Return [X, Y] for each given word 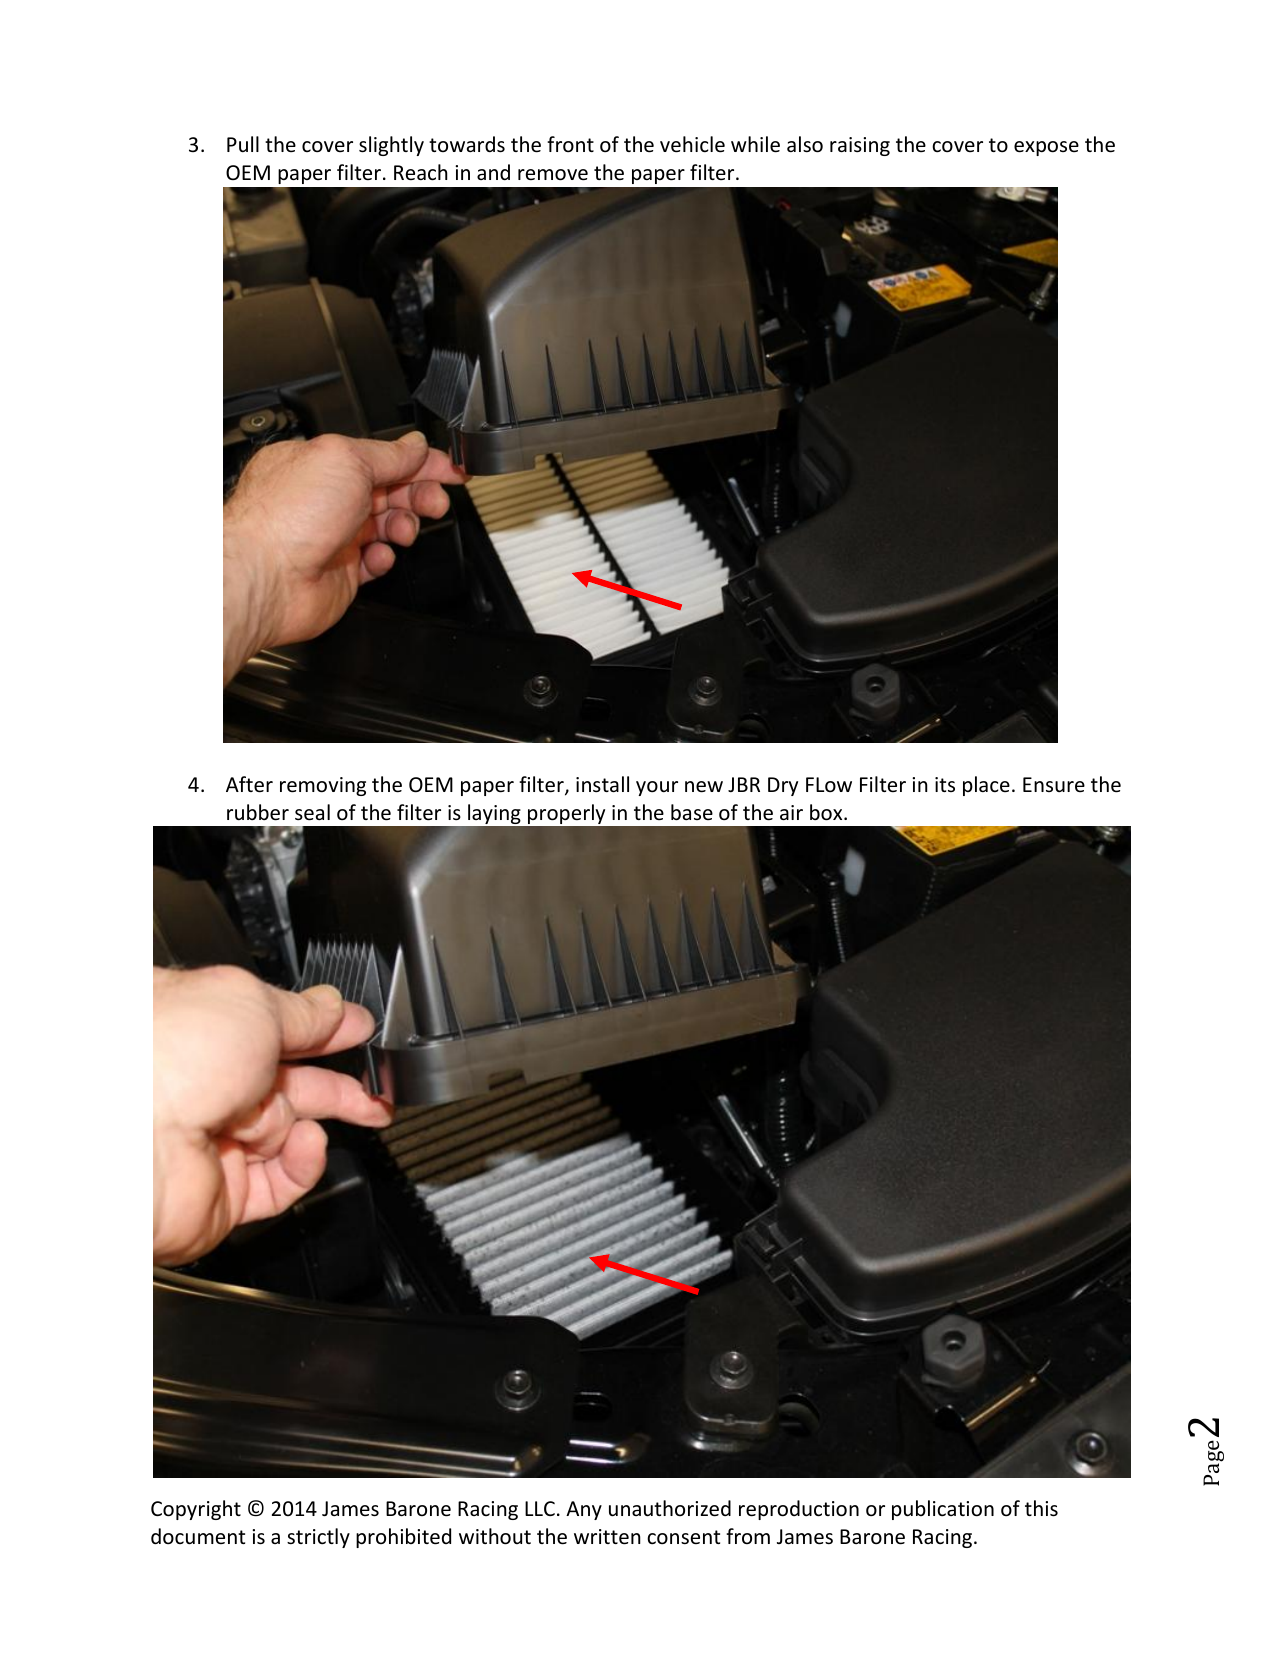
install [602, 784]
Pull [243, 144]
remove [553, 175]
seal [312, 812]
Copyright [196, 1510]
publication [943, 1510]
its [945, 784]
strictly [318, 1538]
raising [860, 146]
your [657, 788]
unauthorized [670, 1508]
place [986, 786]
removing [323, 786]
